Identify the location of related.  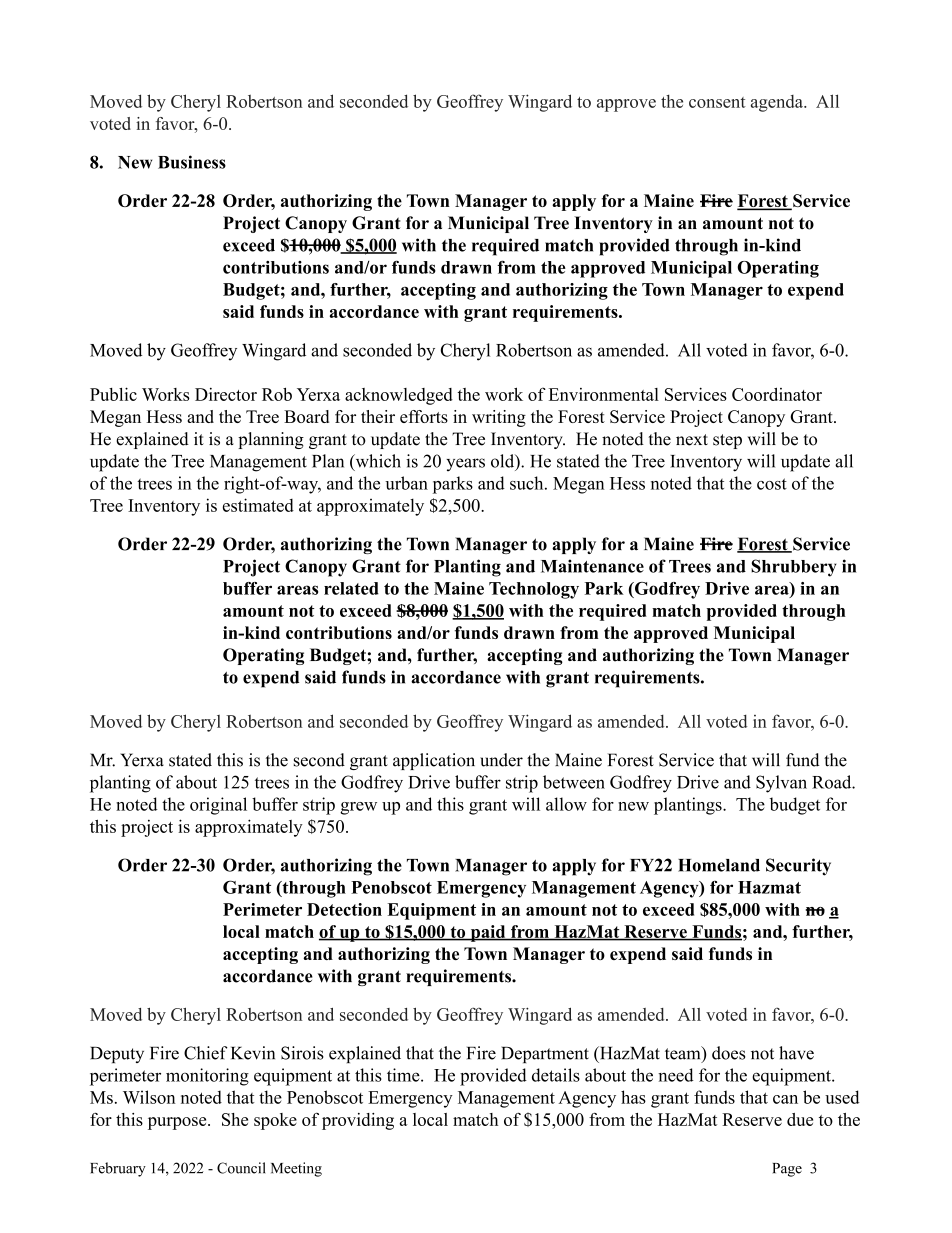
(351, 588).
